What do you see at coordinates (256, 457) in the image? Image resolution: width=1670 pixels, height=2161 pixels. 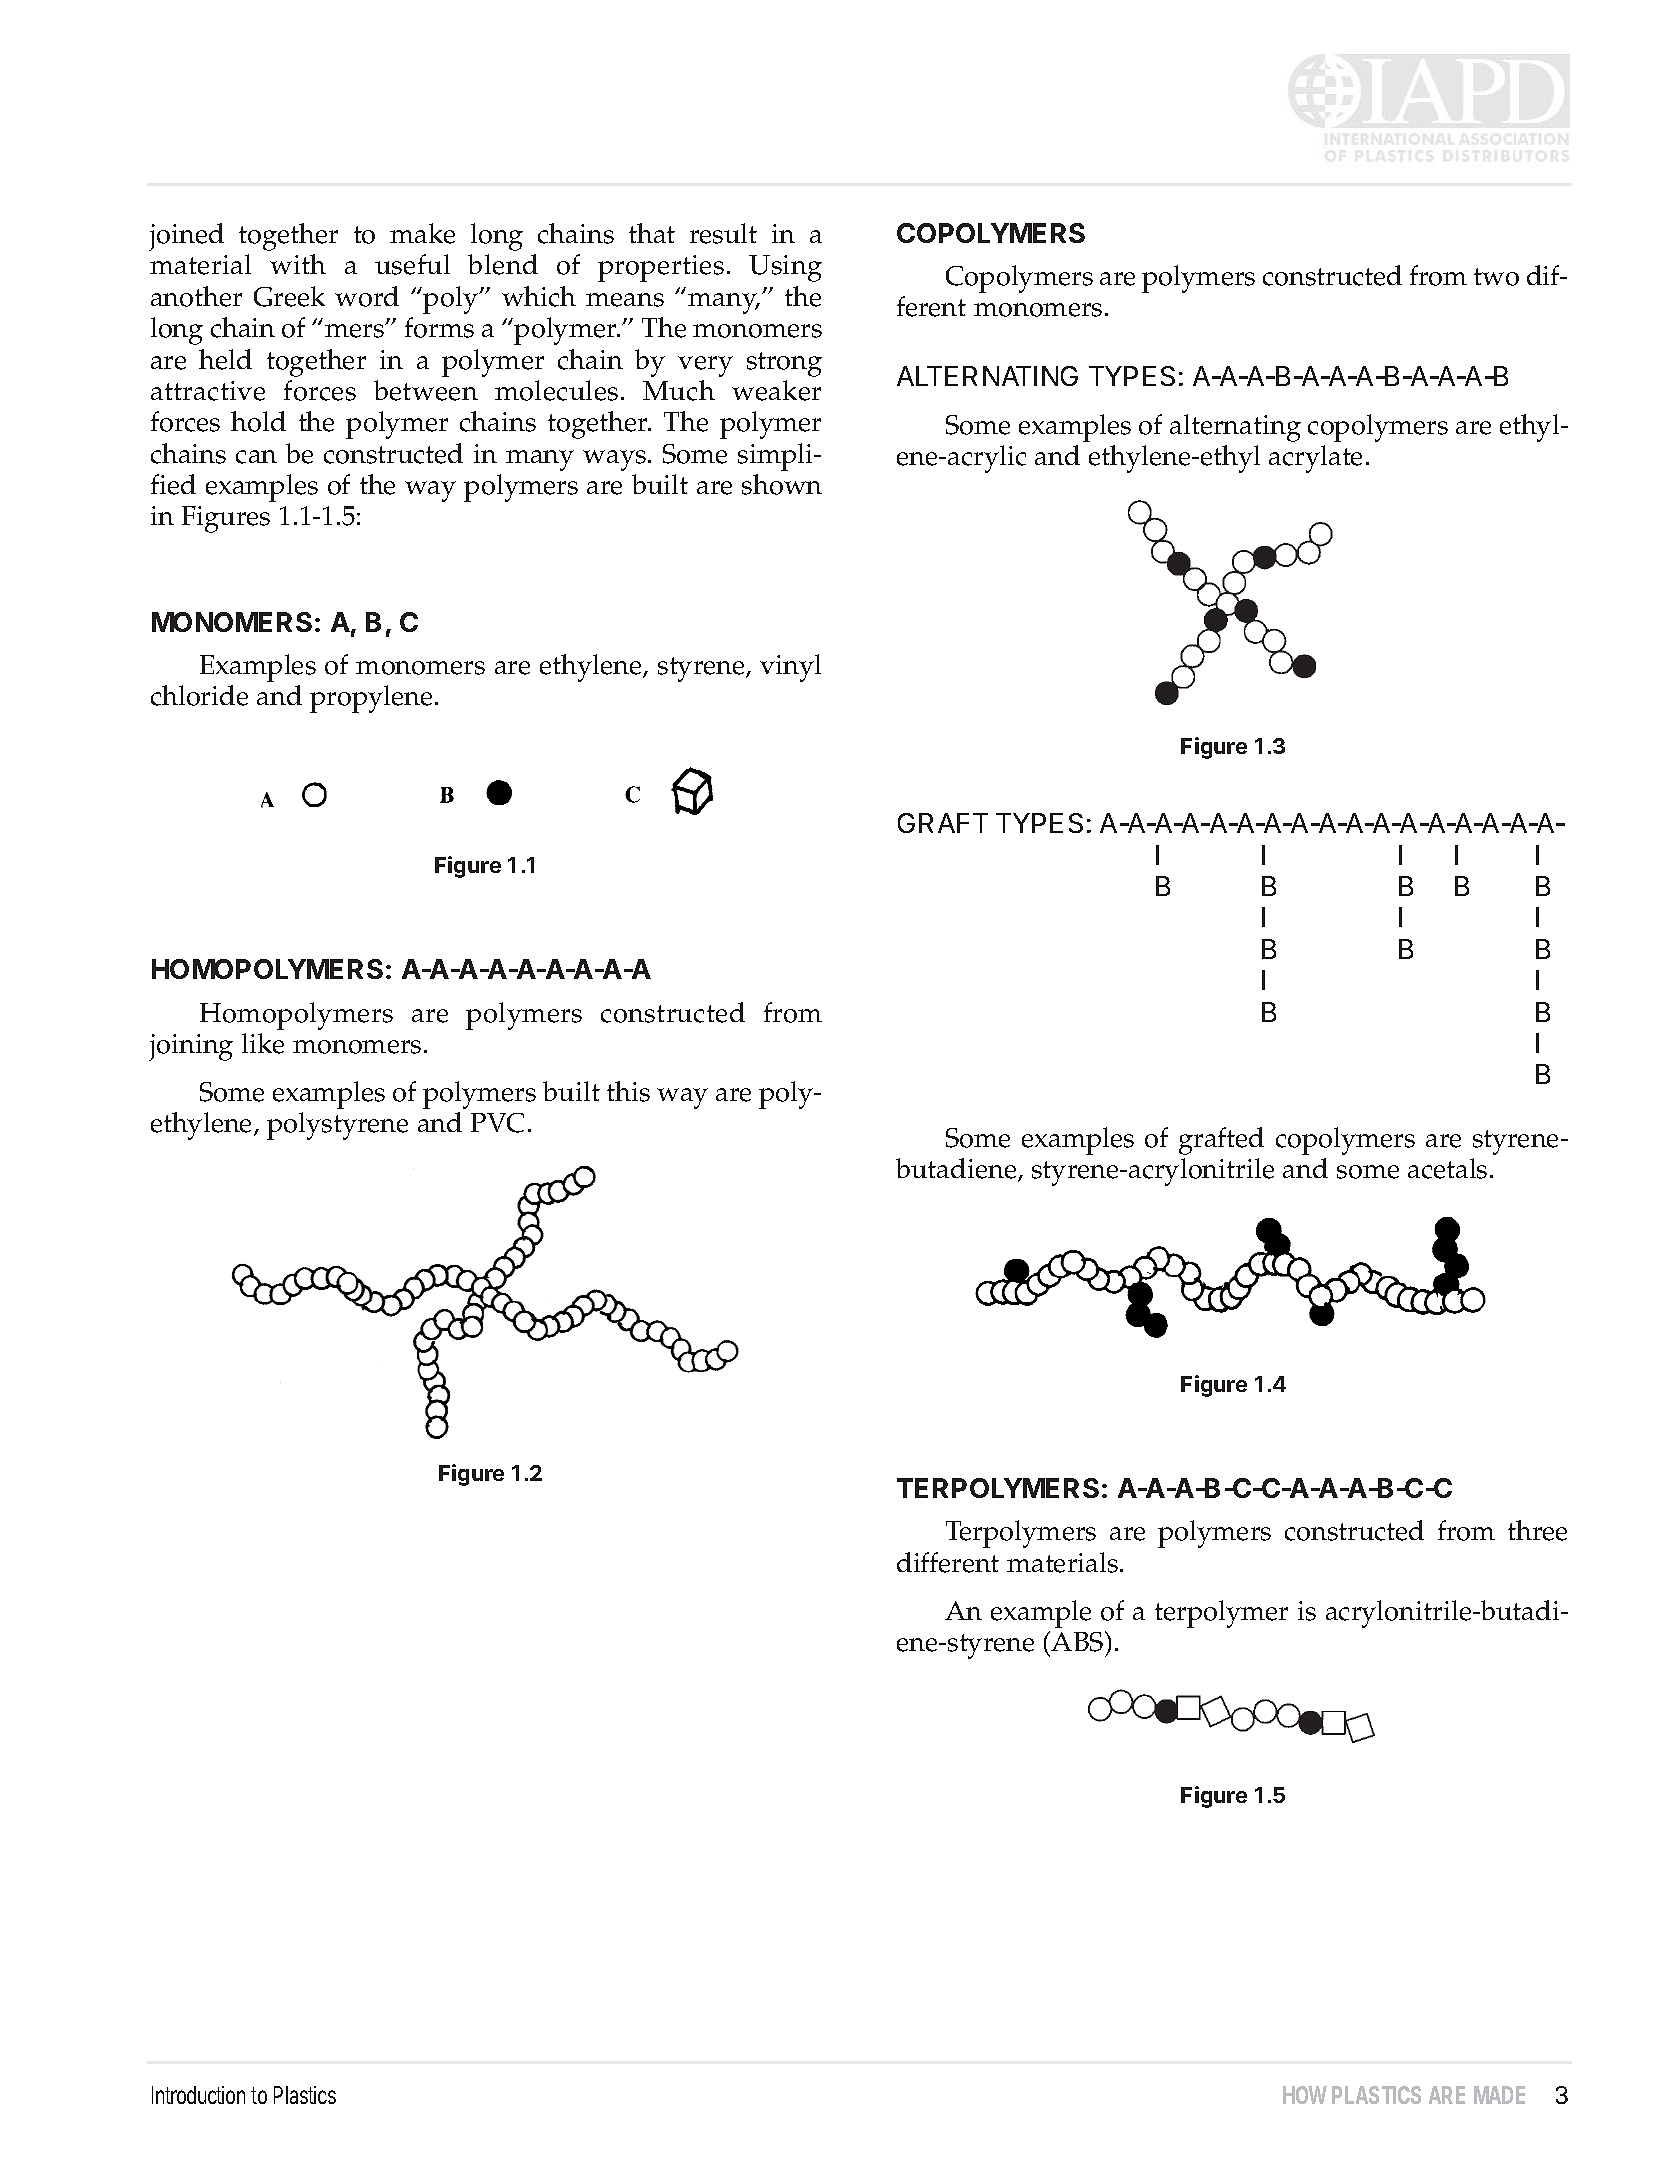 I see `can` at bounding box center [256, 457].
